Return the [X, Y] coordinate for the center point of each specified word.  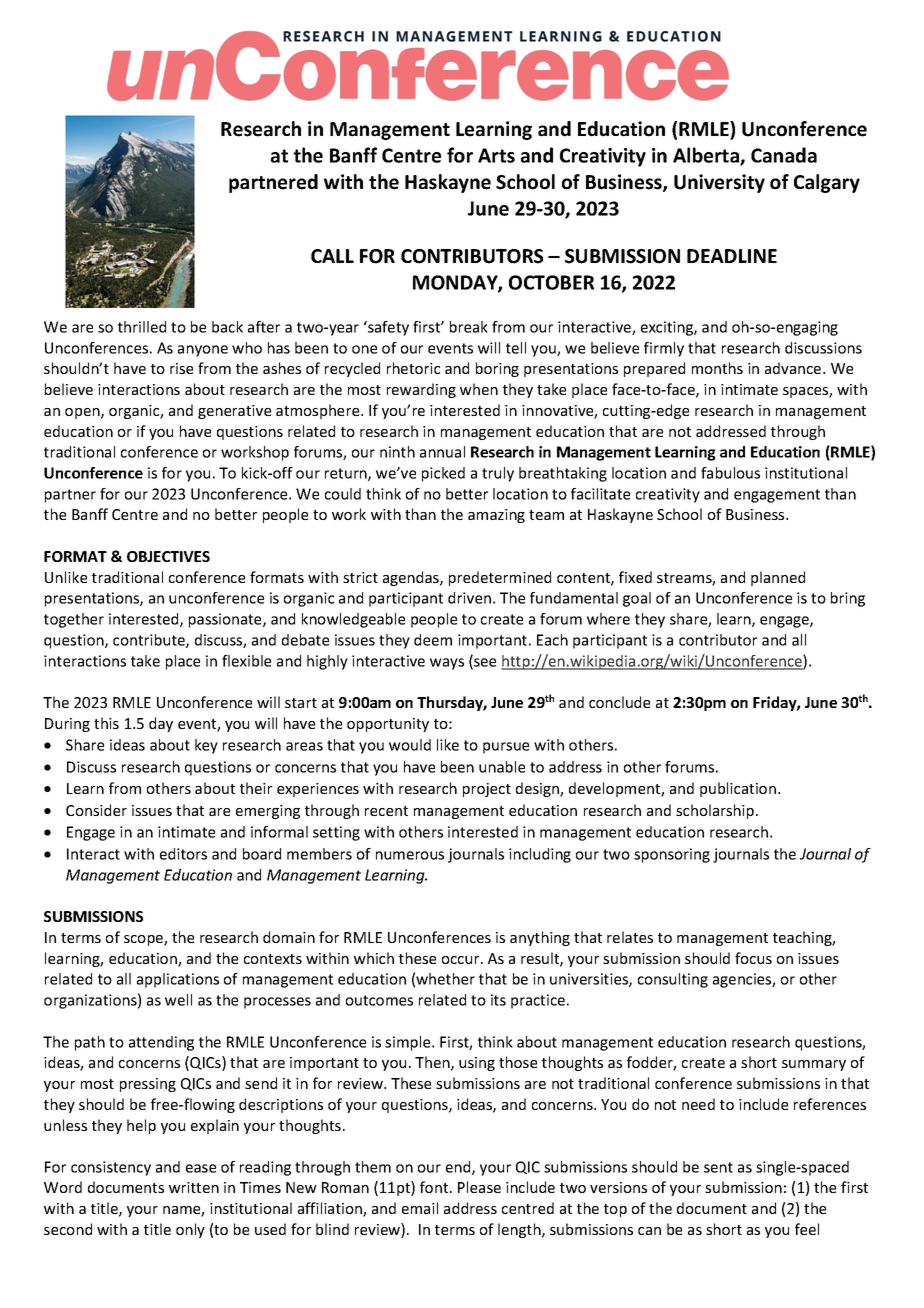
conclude [619, 702]
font [435, 1187]
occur [462, 960]
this [106, 723]
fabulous [730, 473]
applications [178, 980]
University [719, 183]
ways [447, 664]
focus [753, 958]
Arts [496, 155]
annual [442, 452]
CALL [332, 256]
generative [234, 412]
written [194, 1187]
